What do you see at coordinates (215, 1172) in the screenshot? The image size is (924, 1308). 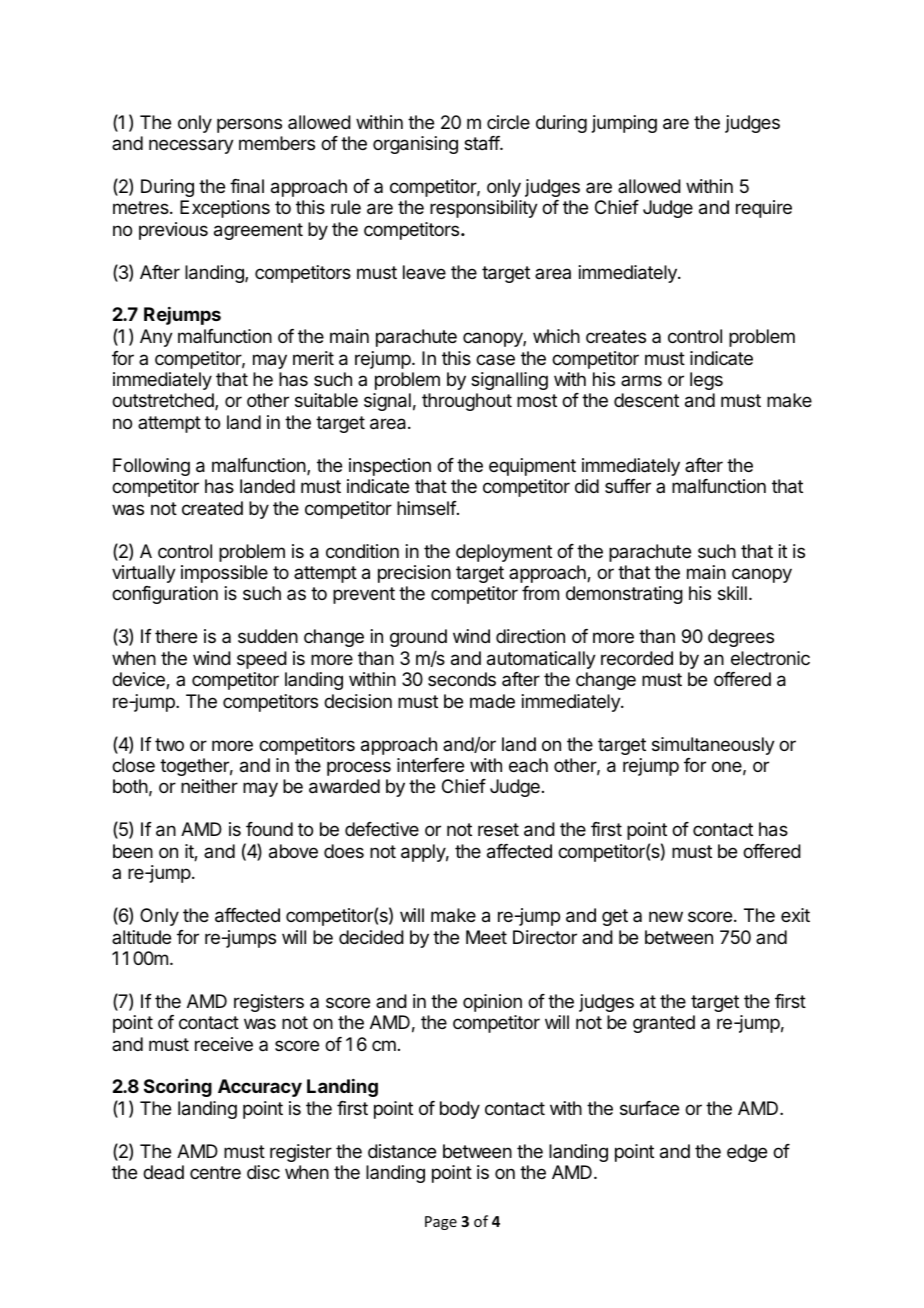 I see `centre` at bounding box center [215, 1172].
